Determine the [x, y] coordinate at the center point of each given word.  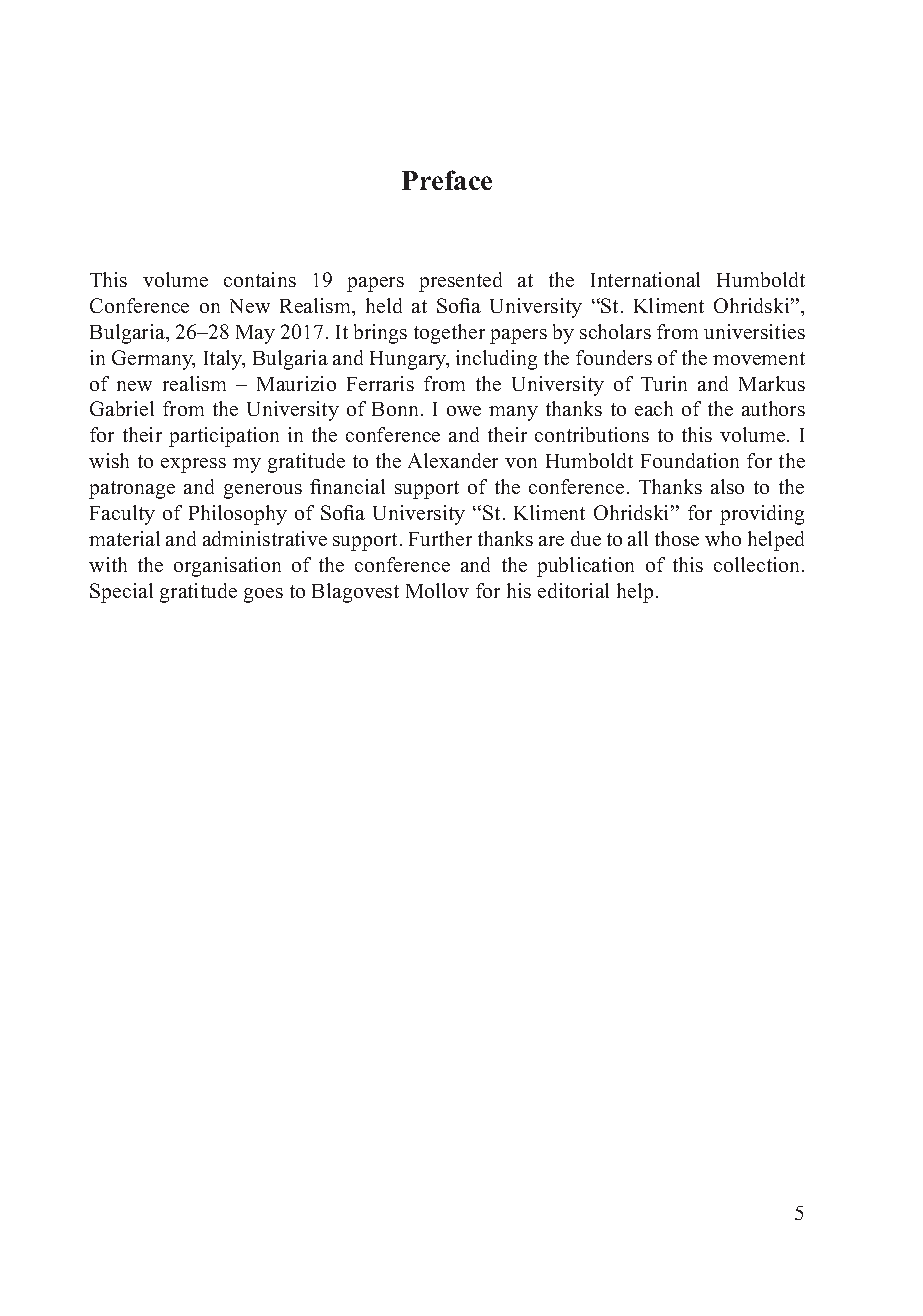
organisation [227, 567]
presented [460, 282]
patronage [132, 490]
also [727, 486]
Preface [447, 180]
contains [260, 279]
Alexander [453, 460]
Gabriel [122, 408]
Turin [664, 383]
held [384, 305]
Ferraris [380, 383]
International [645, 279]
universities [754, 331]
